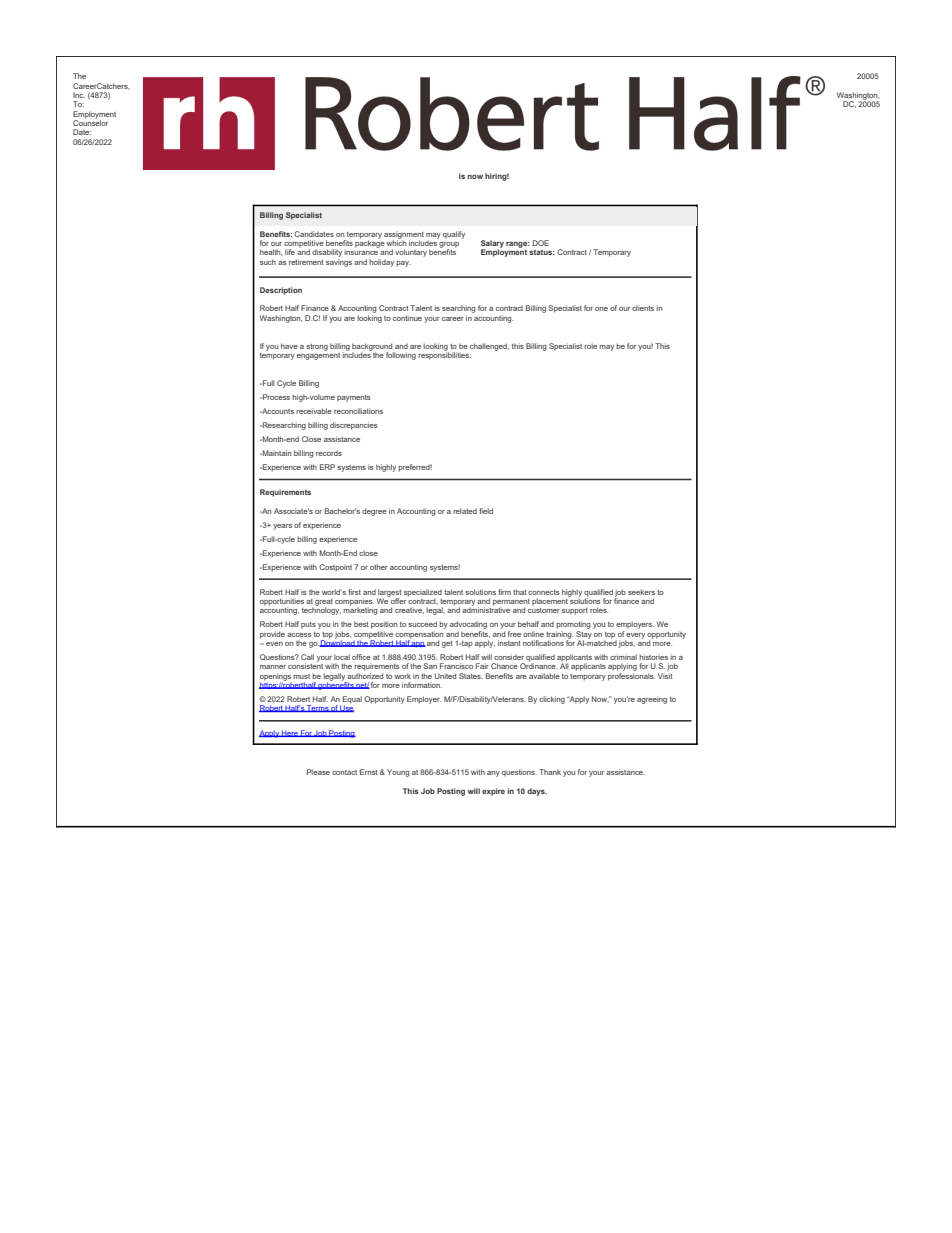 The width and height of the document is (952, 1233). Describe the element at coordinates (318, 772) in the document. I see `Please` at that location.
